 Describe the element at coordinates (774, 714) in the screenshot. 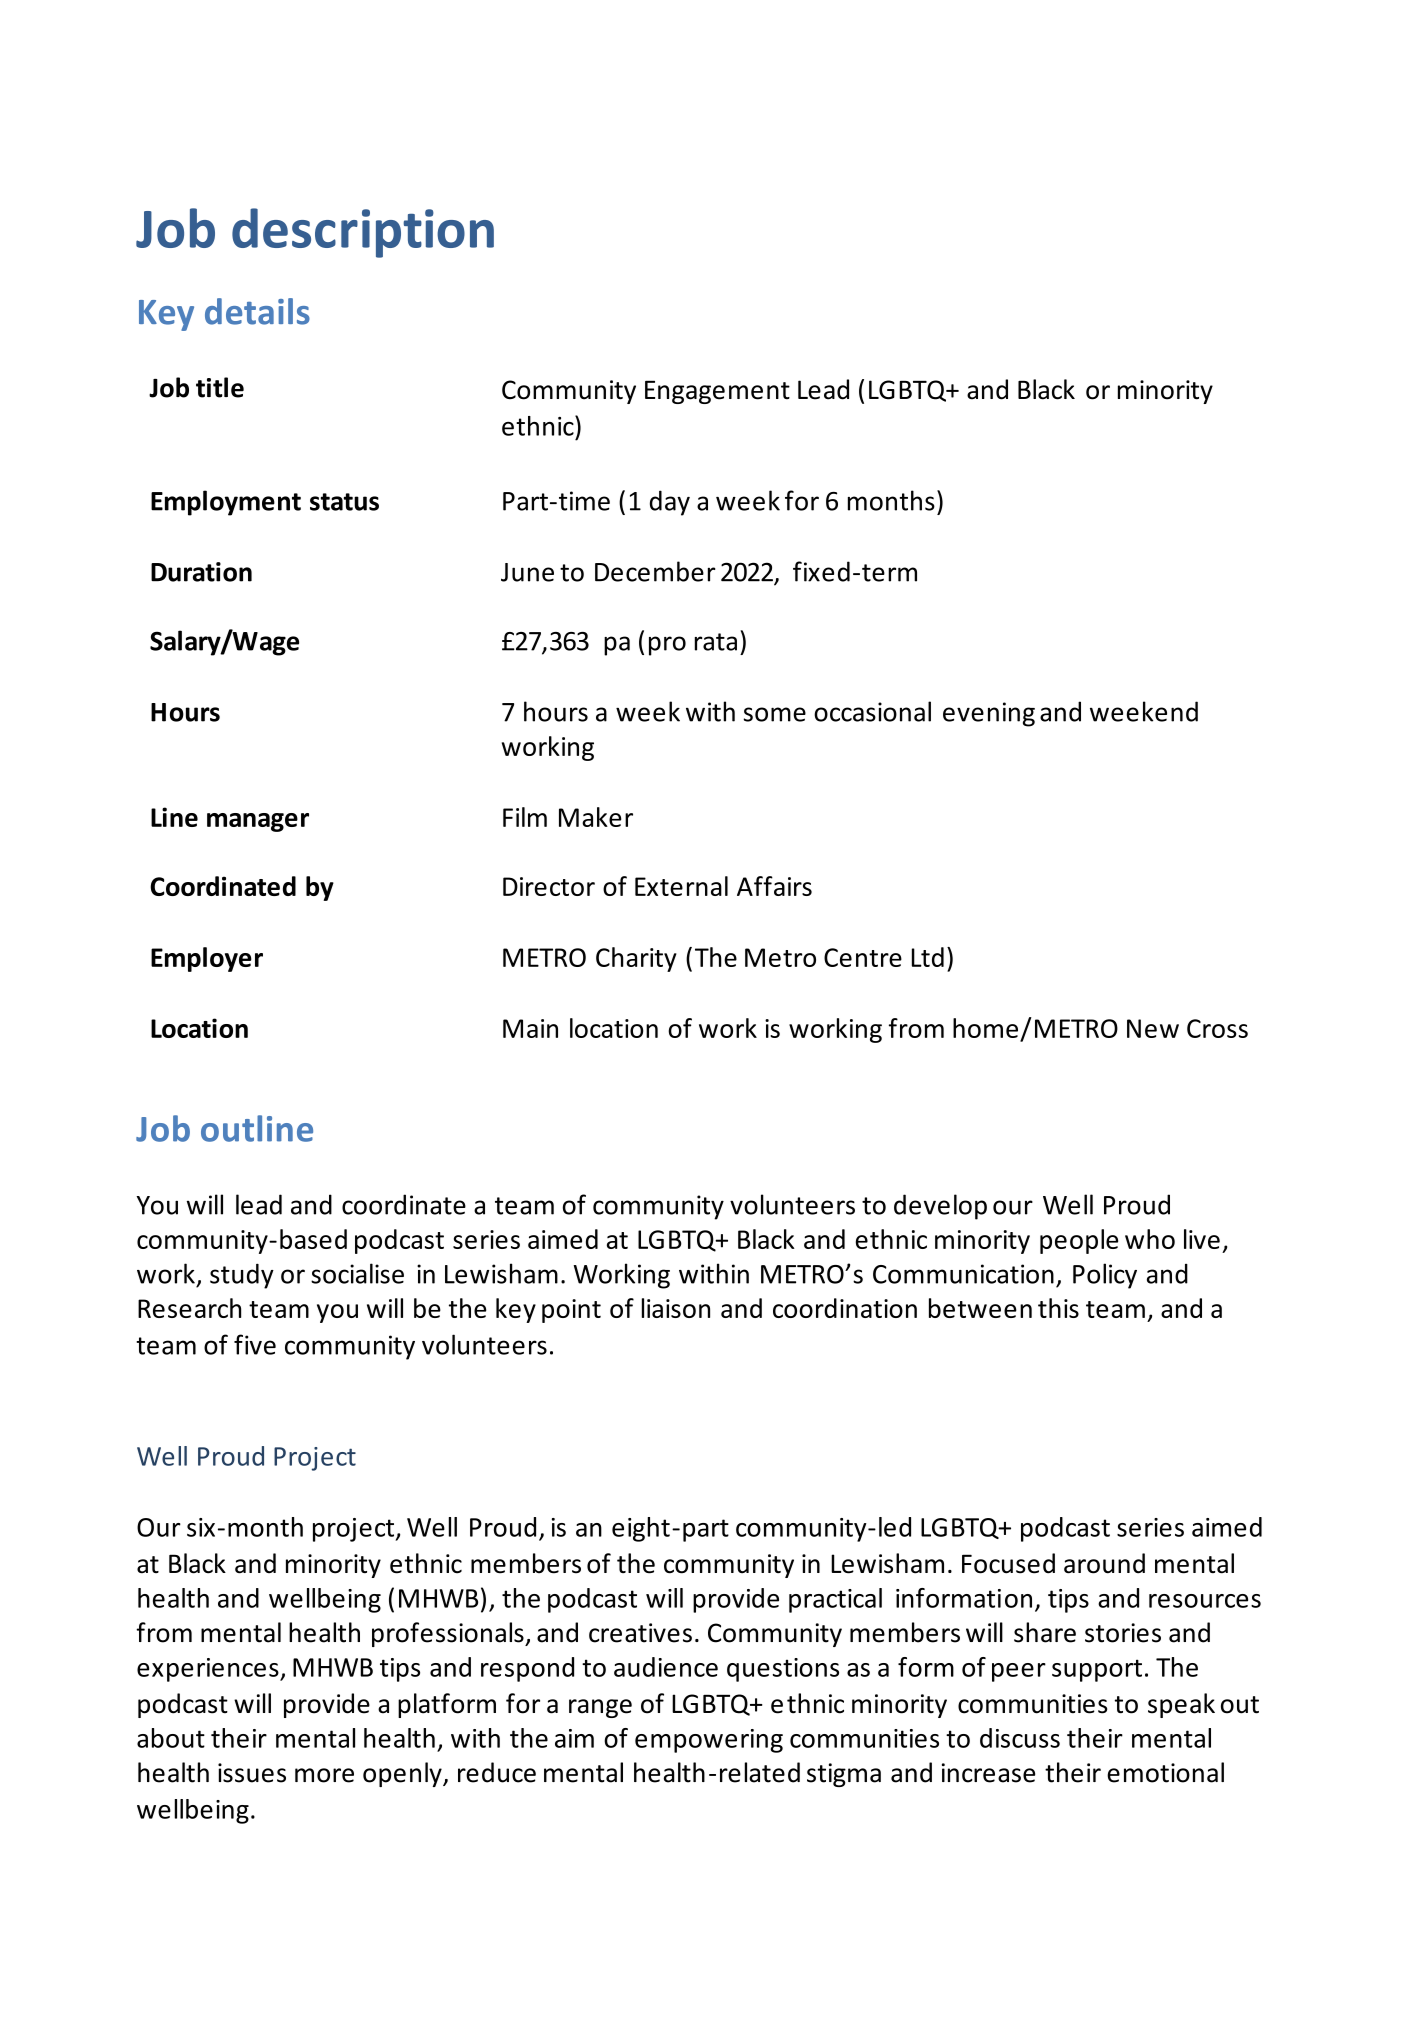

I see `some` at that location.
